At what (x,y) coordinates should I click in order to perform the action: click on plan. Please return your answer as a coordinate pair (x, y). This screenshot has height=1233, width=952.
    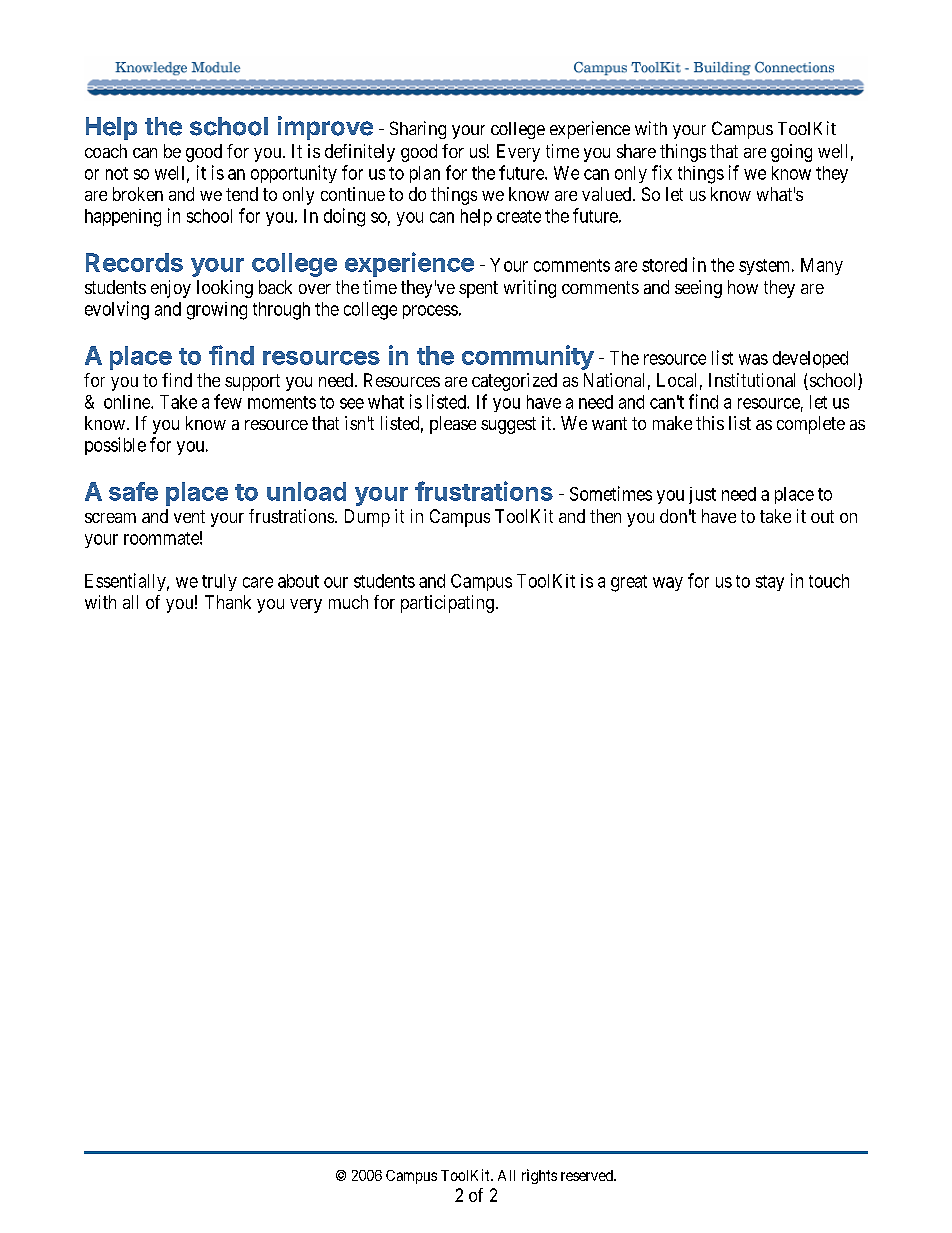
    Looking at the image, I should click on (425, 174).
